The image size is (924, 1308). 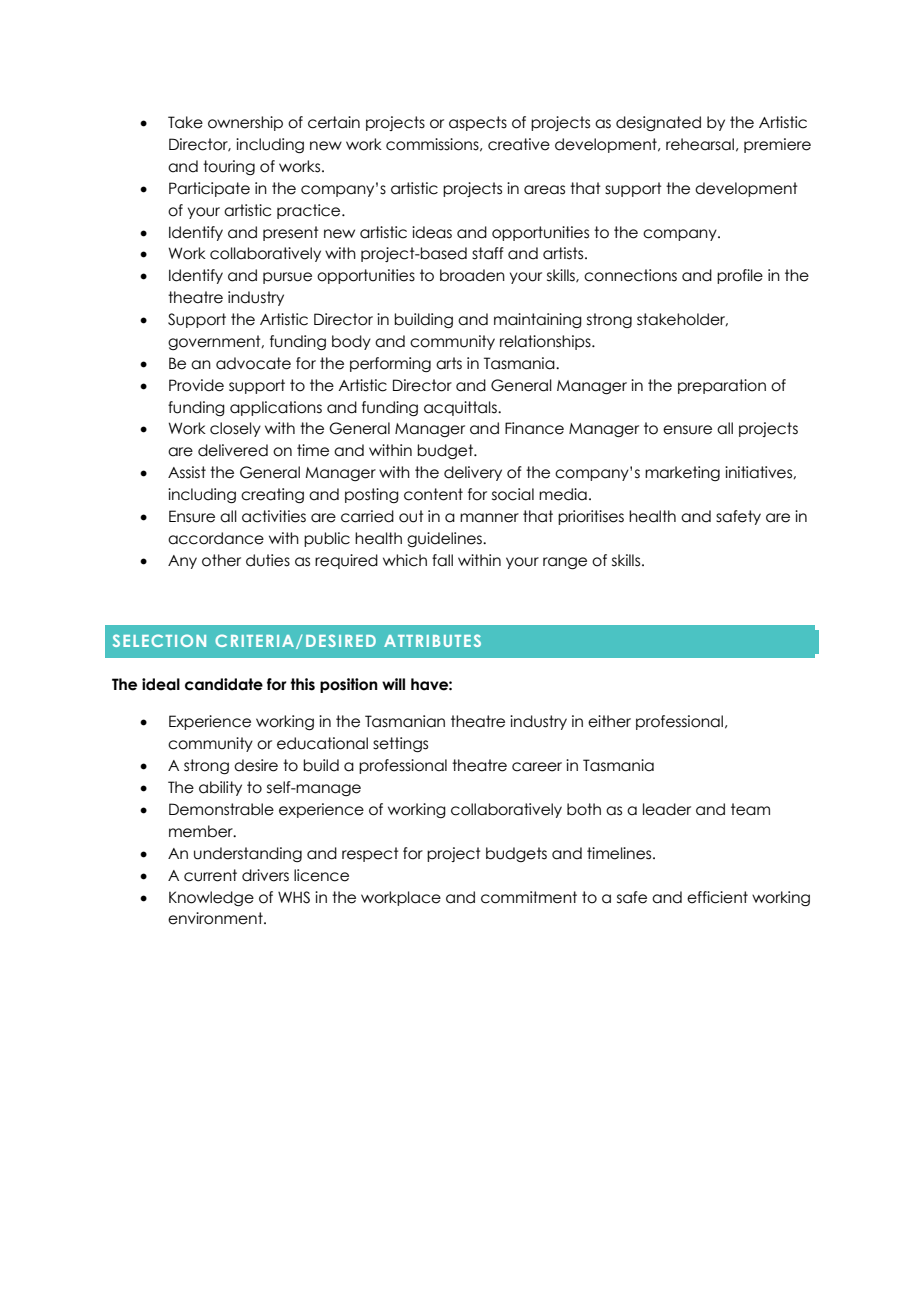 I want to click on settings, so click(x=400, y=744).
